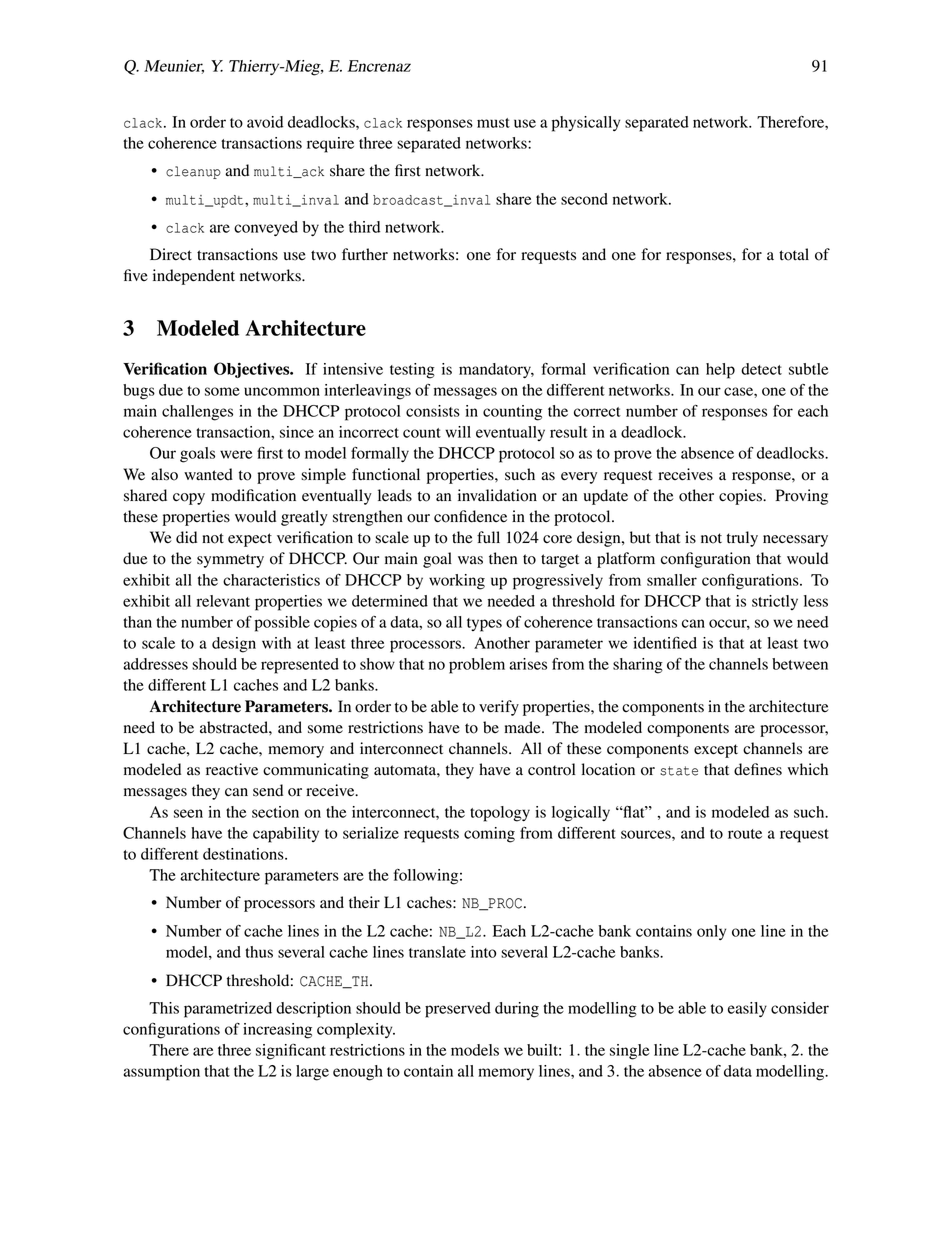 This screenshot has height=1233, width=952. I want to click on was, so click(470, 560).
